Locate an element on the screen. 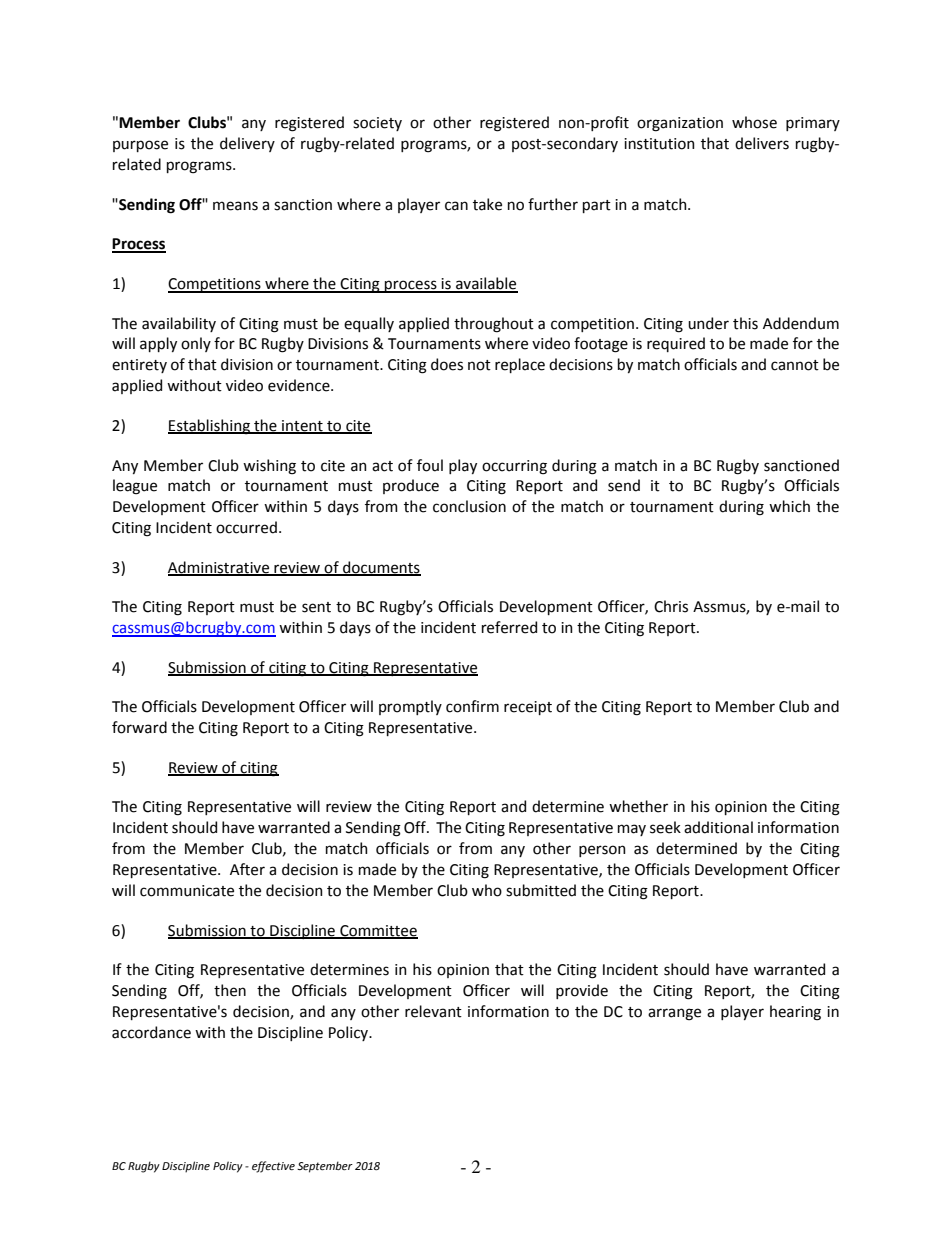 The height and width of the screenshot is (1233, 952). Chris is located at coordinates (671, 606).
